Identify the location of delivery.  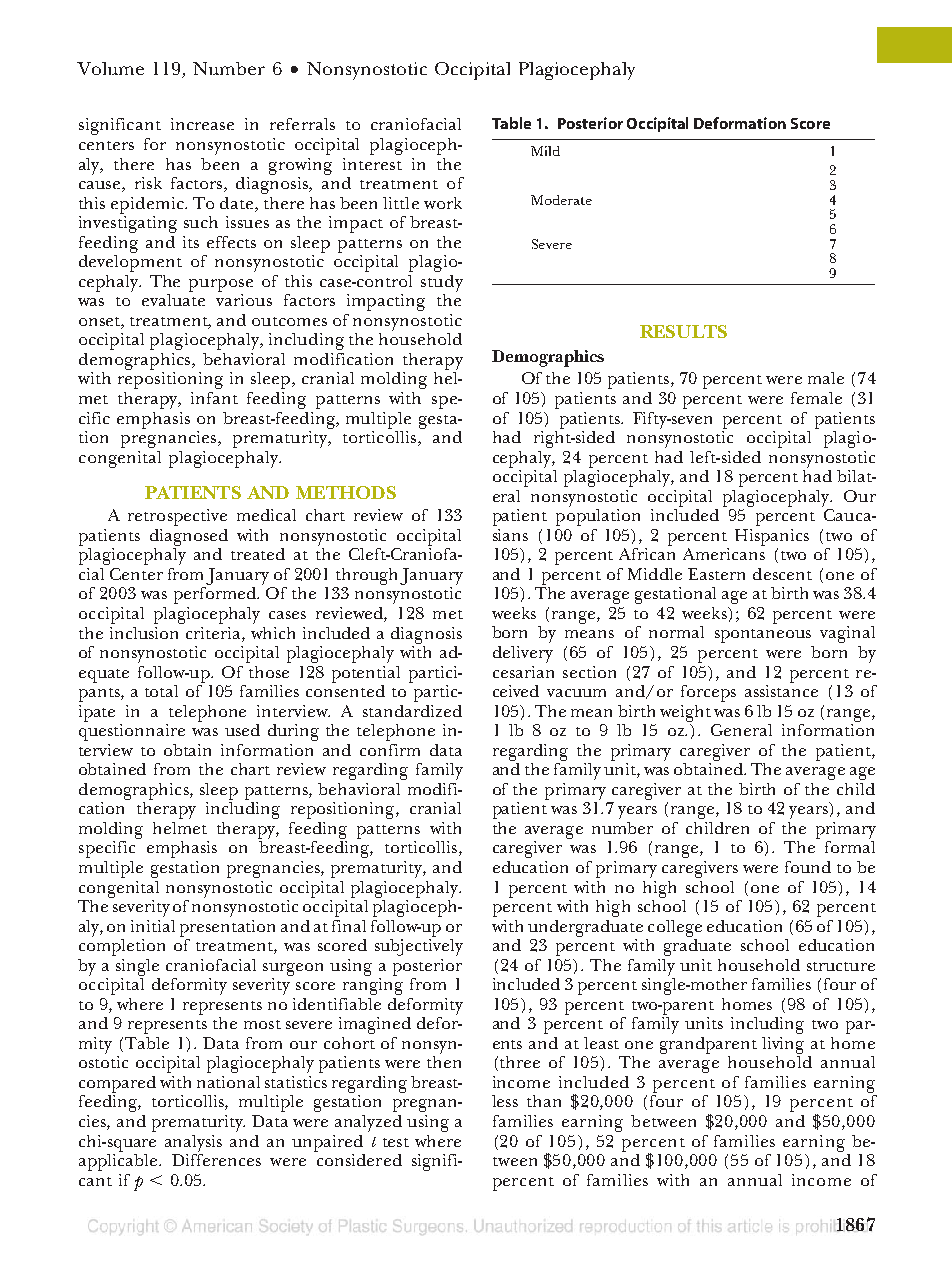
(523, 654).
